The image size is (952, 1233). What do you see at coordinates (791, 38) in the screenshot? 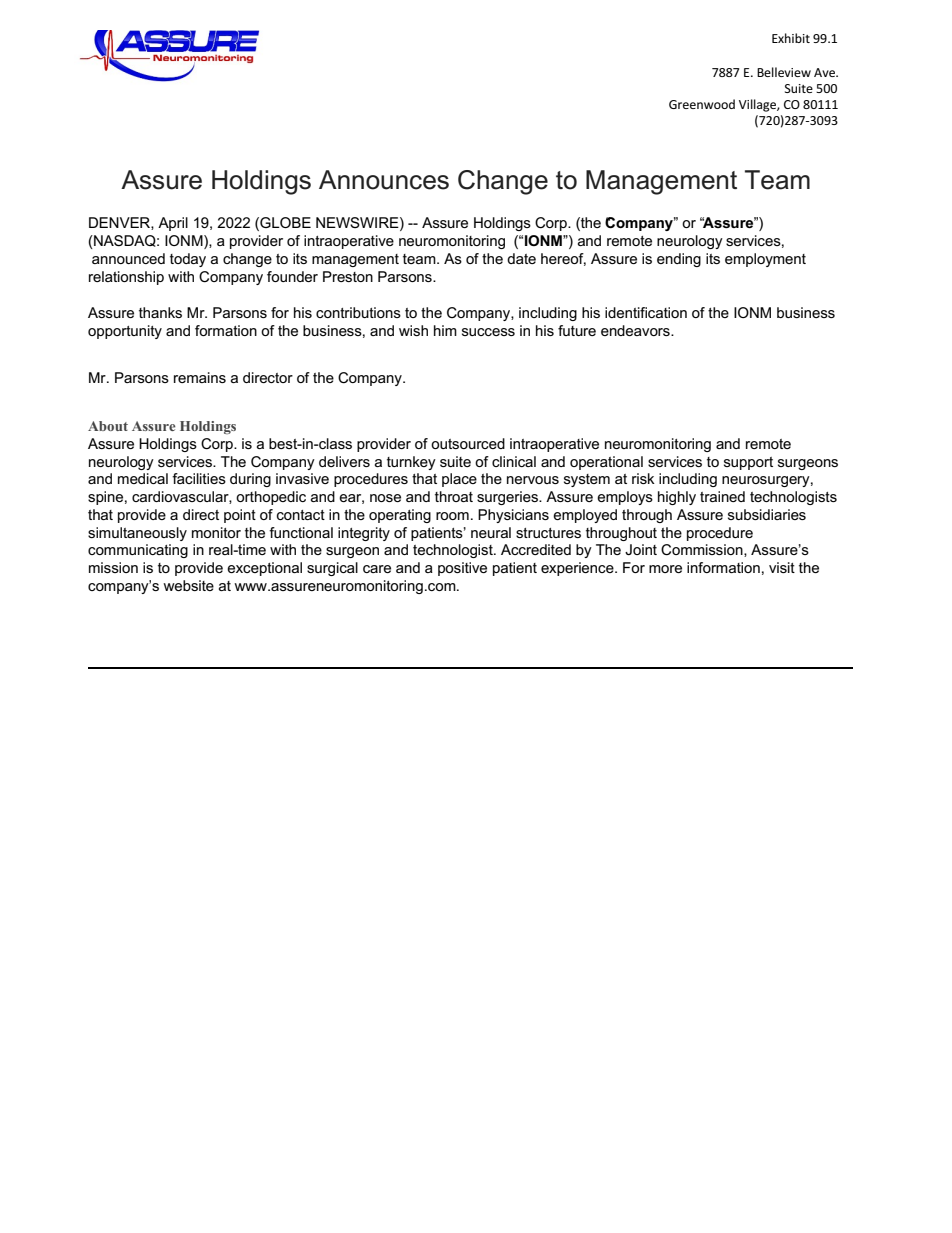
I see `Exhibit` at bounding box center [791, 38].
